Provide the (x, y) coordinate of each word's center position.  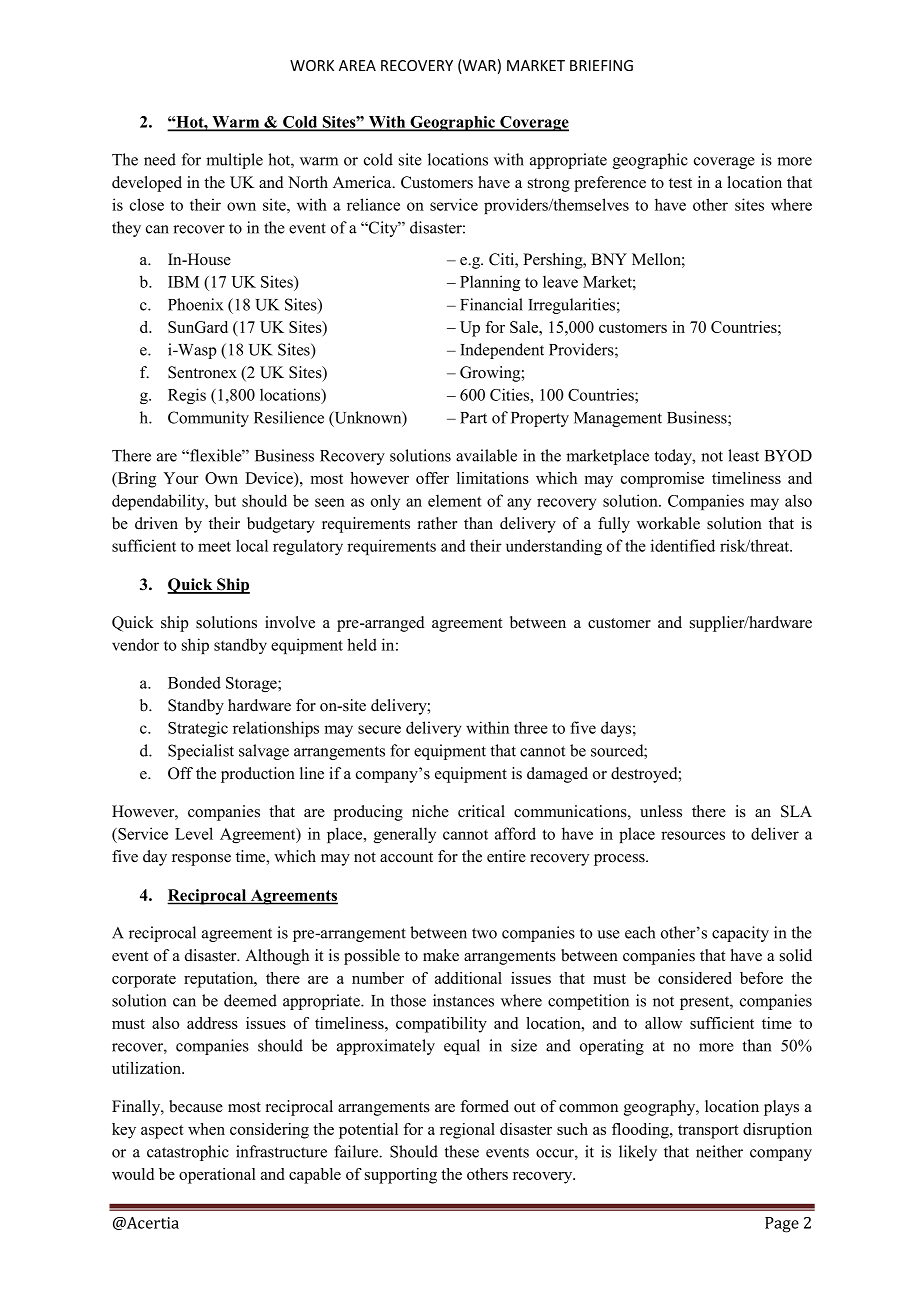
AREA (357, 65)
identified (683, 545)
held (362, 644)
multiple (234, 161)
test (680, 183)
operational (217, 1176)
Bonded (194, 682)
